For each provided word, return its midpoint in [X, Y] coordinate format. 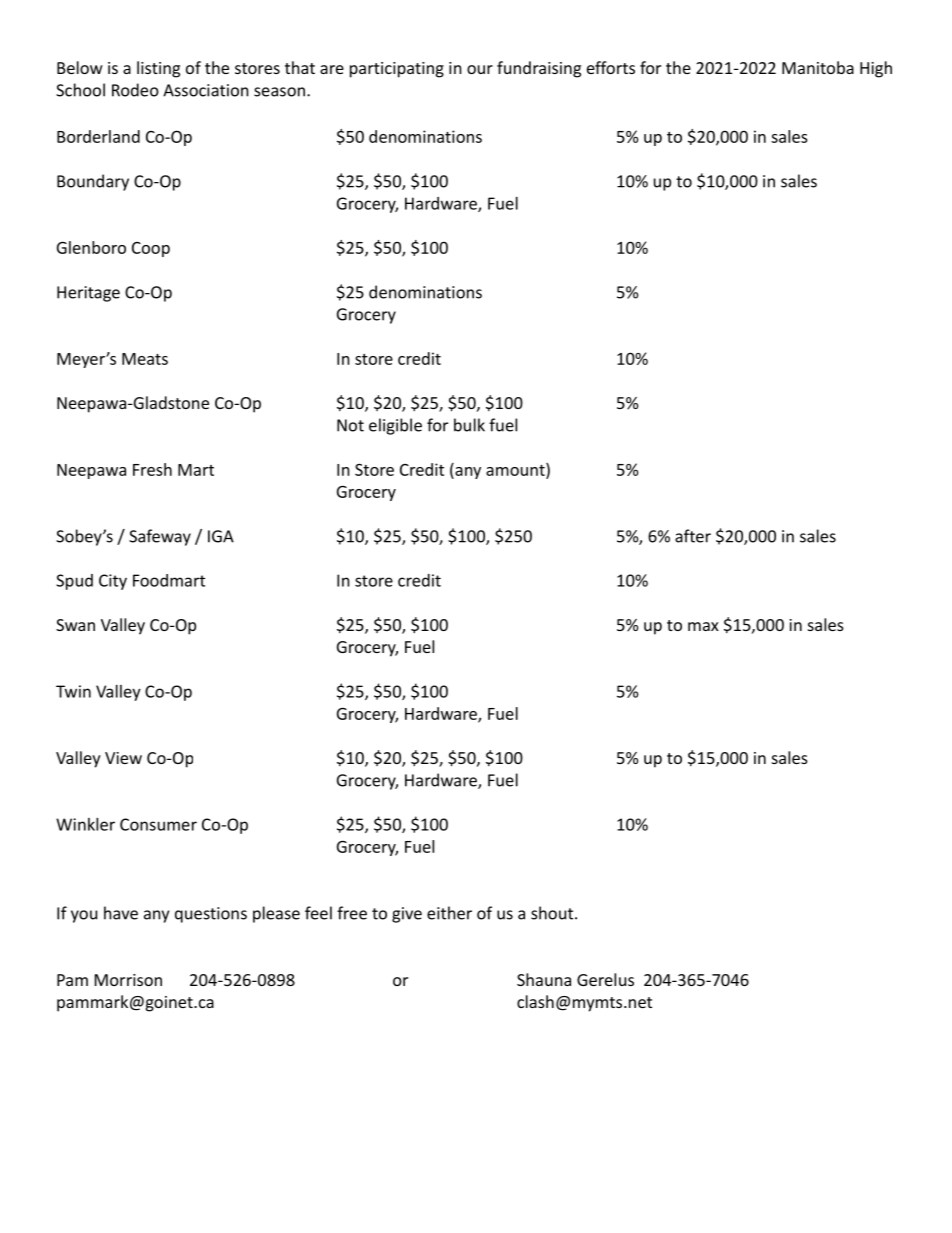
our [480, 69]
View [123, 758]
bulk [469, 425]
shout [553, 913]
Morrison [128, 980]
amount [516, 470]
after [693, 536]
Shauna [544, 979]
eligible [395, 426]
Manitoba [818, 67]
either [449, 913]
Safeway [160, 537]
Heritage [88, 294]
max [703, 626]
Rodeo [135, 90]
